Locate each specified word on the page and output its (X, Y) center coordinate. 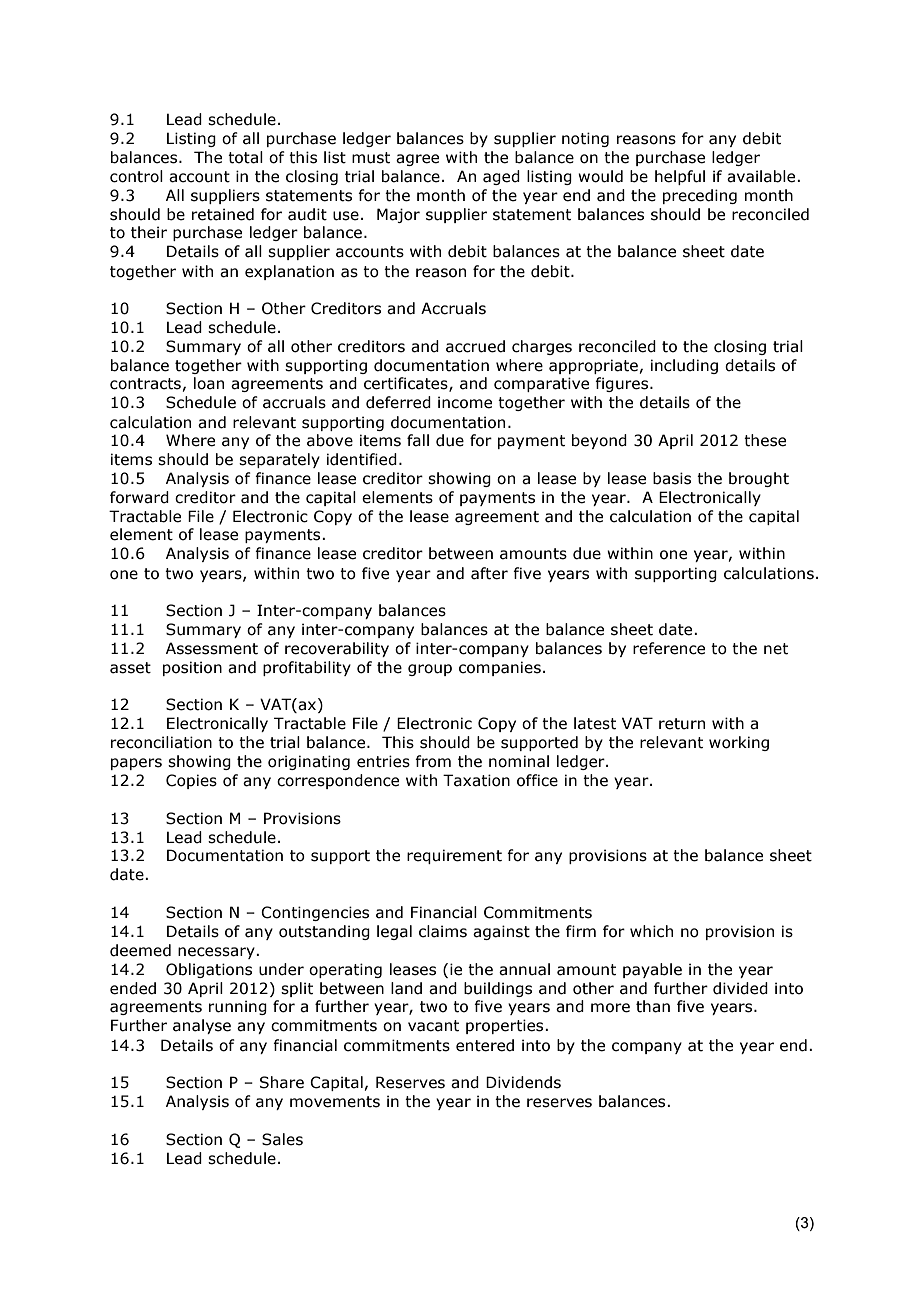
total (245, 157)
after (489, 573)
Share (282, 1082)
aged (501, 177)
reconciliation (161, 742)
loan (209, 383)
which (651, 931)
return (682, 724)
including (684, 366)
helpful (680, 177)
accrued (475, 346)
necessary (217, 953)
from (433, 761)
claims (443, 931)
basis (672, 478)
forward (139, 497)
